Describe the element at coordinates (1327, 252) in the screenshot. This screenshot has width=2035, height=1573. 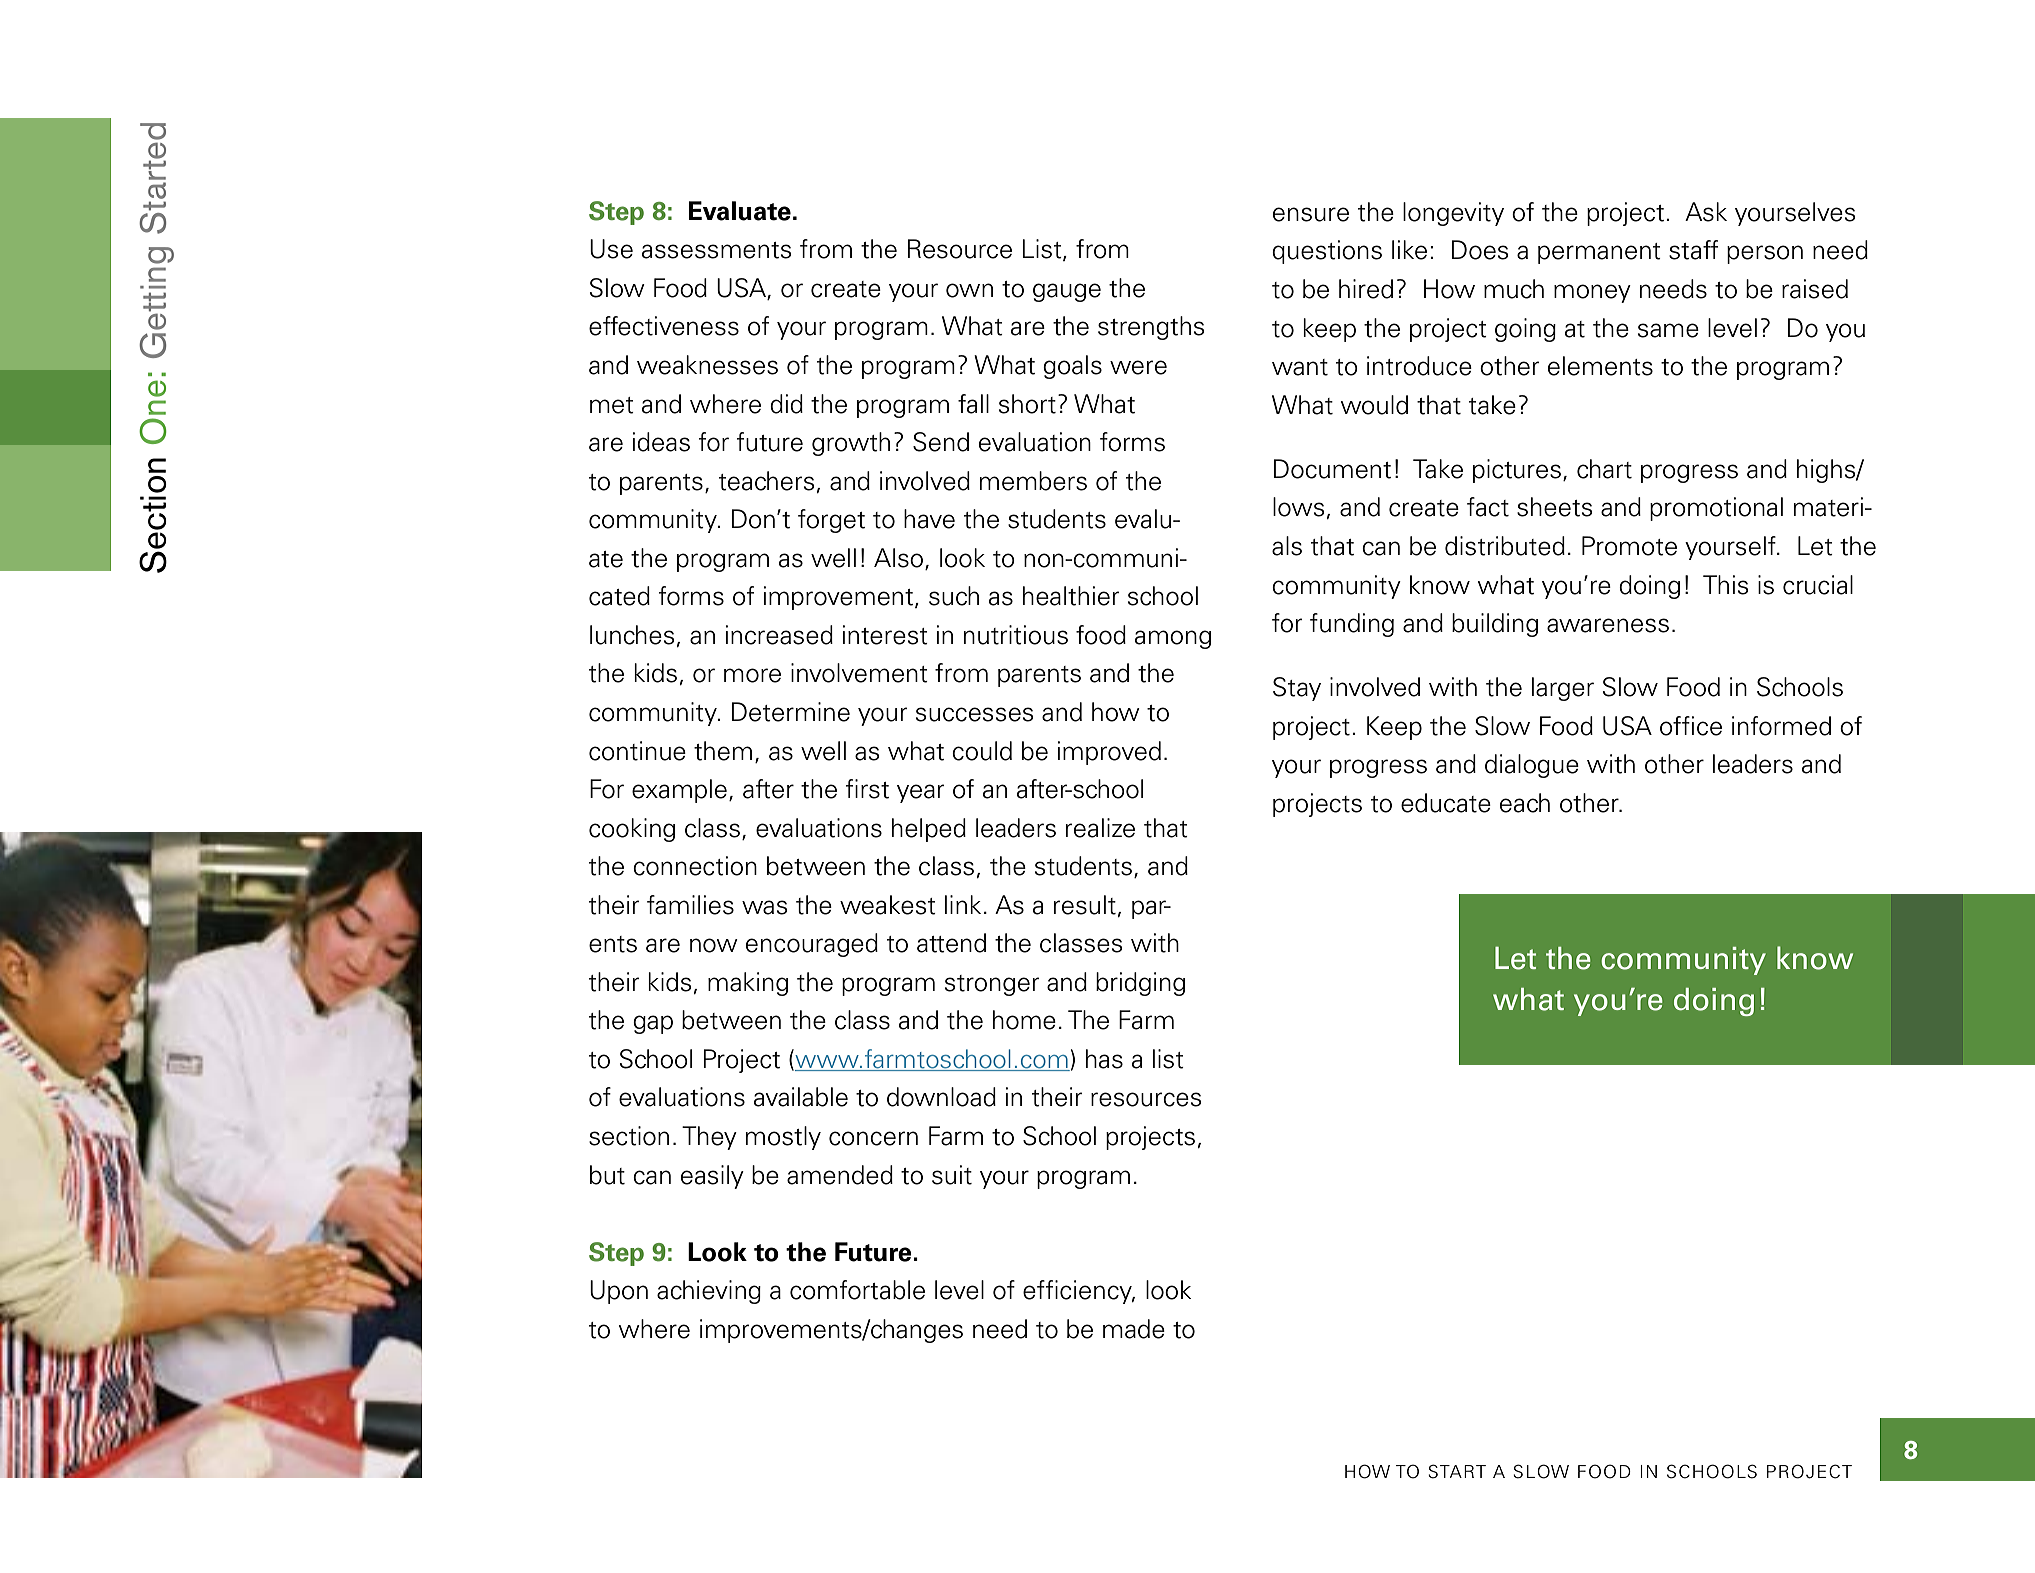
I see `questions` at that location.
